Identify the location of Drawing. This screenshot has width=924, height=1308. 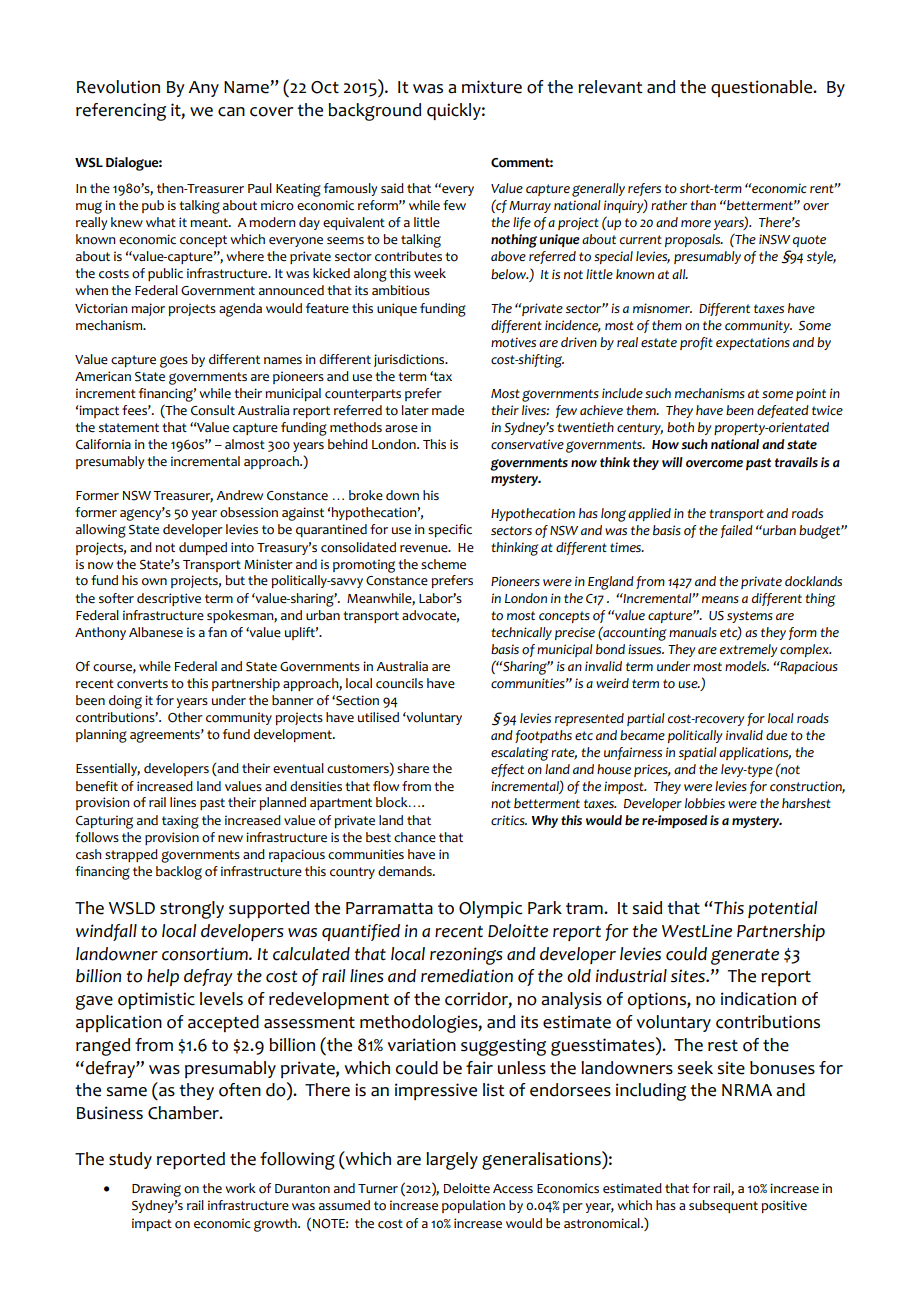
(156, 1190).
